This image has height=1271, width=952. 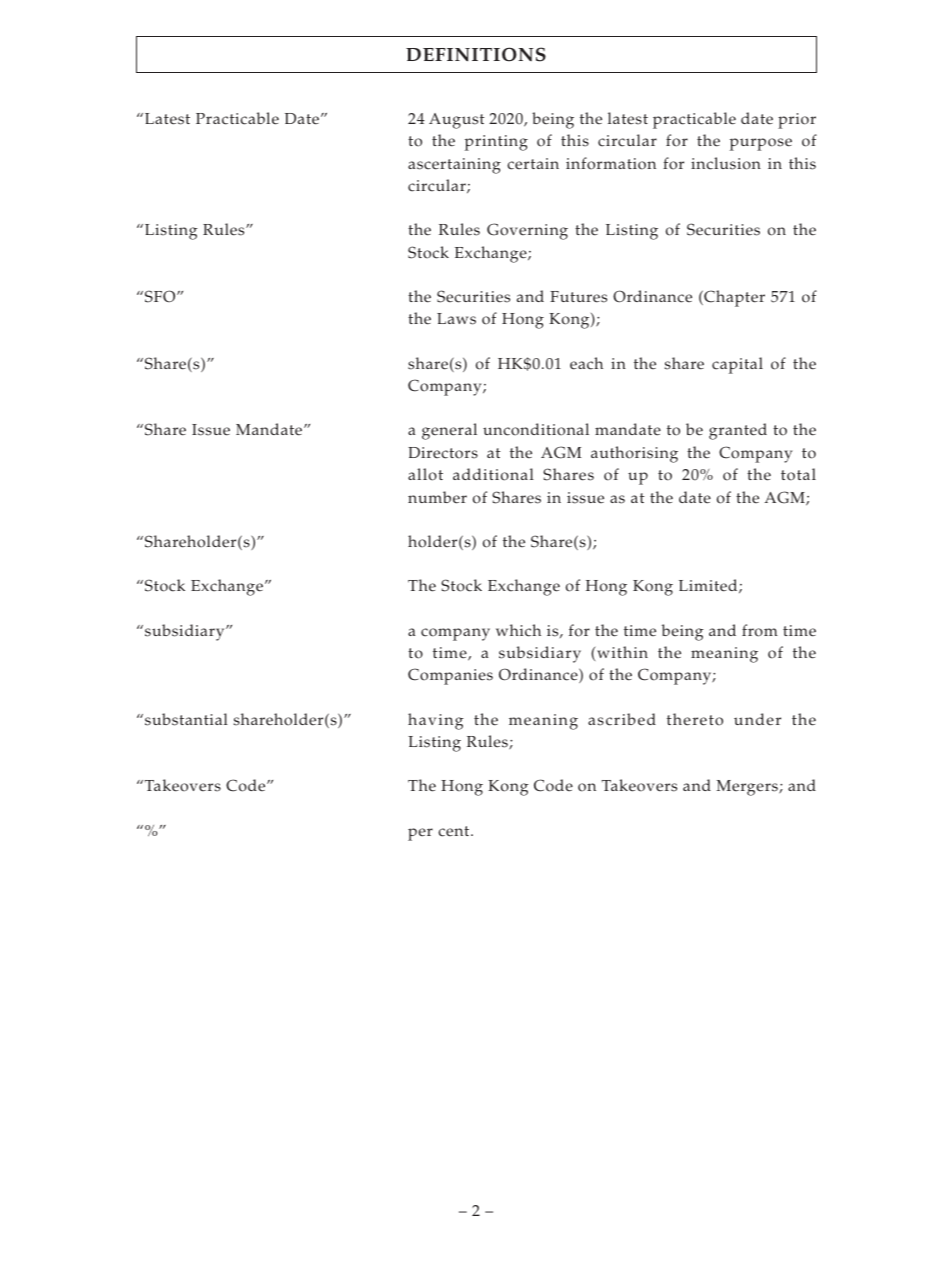 I want to click on Chapter, so click(x=733, y=298).
